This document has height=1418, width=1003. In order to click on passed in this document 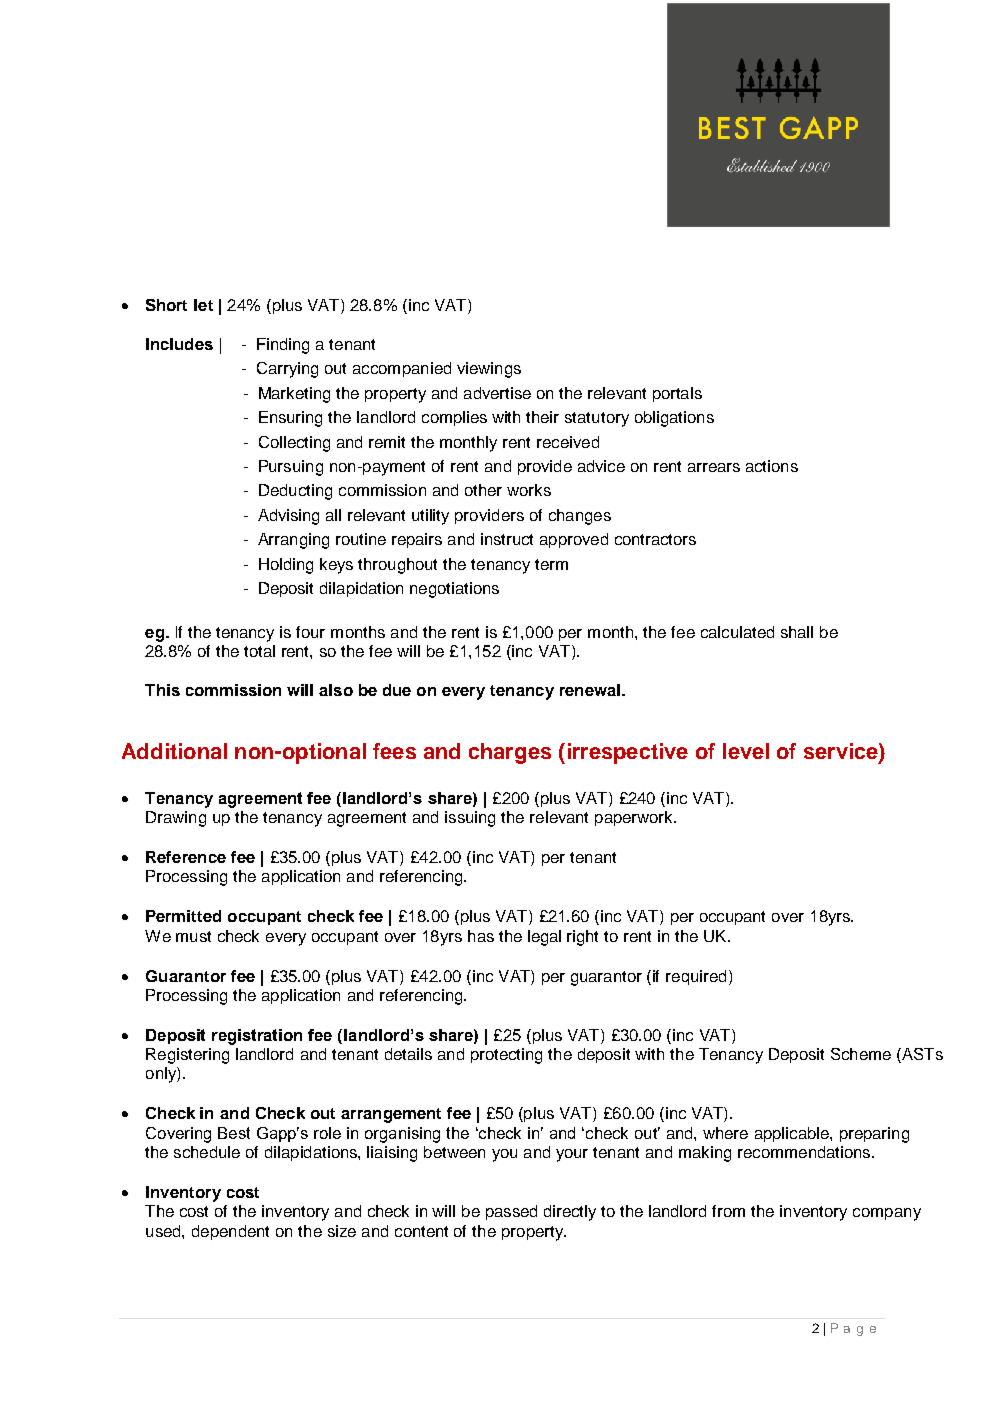, I will do `click(511, 1212)`.
